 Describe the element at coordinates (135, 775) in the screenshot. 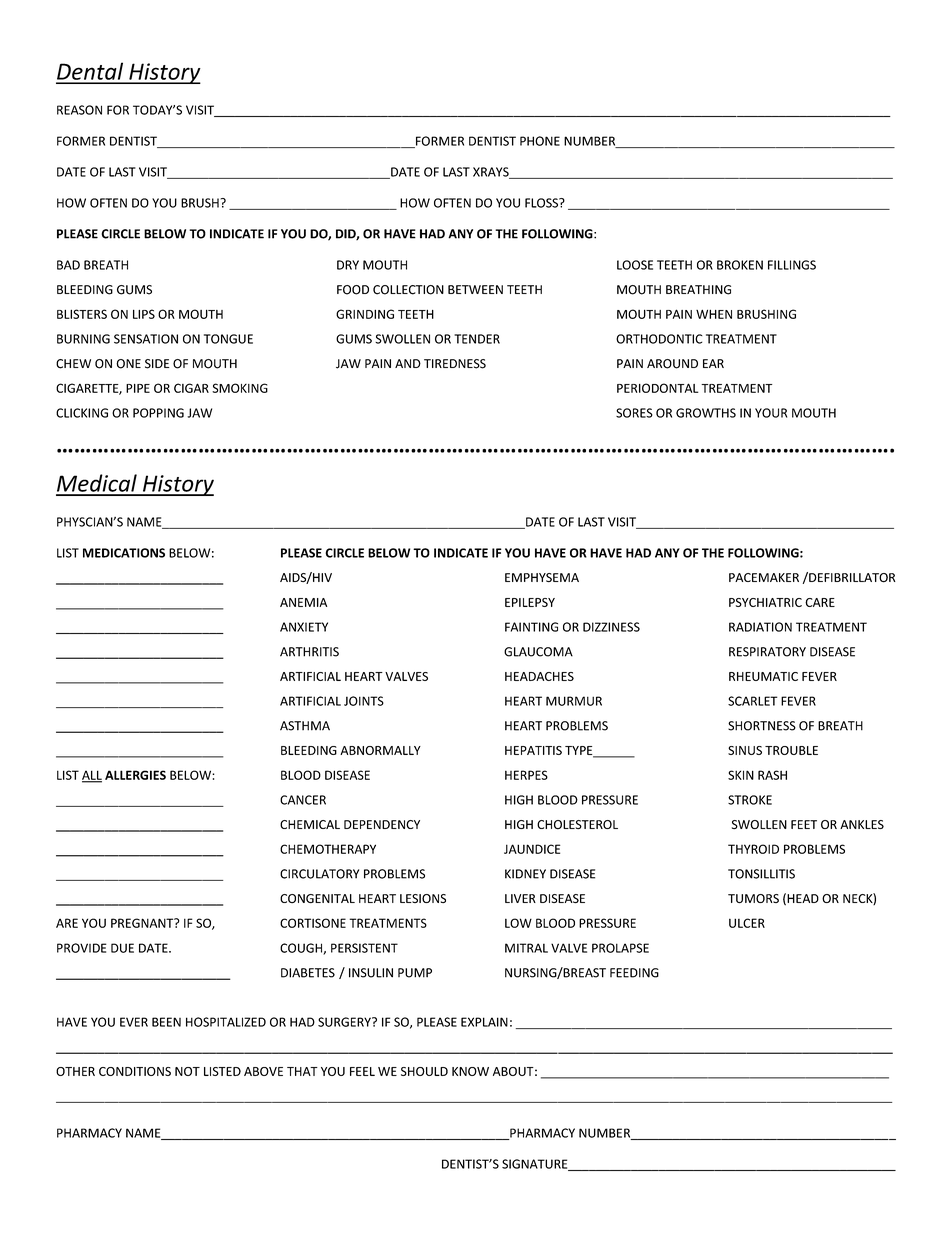

I see `ALLERGIES` at that location.
